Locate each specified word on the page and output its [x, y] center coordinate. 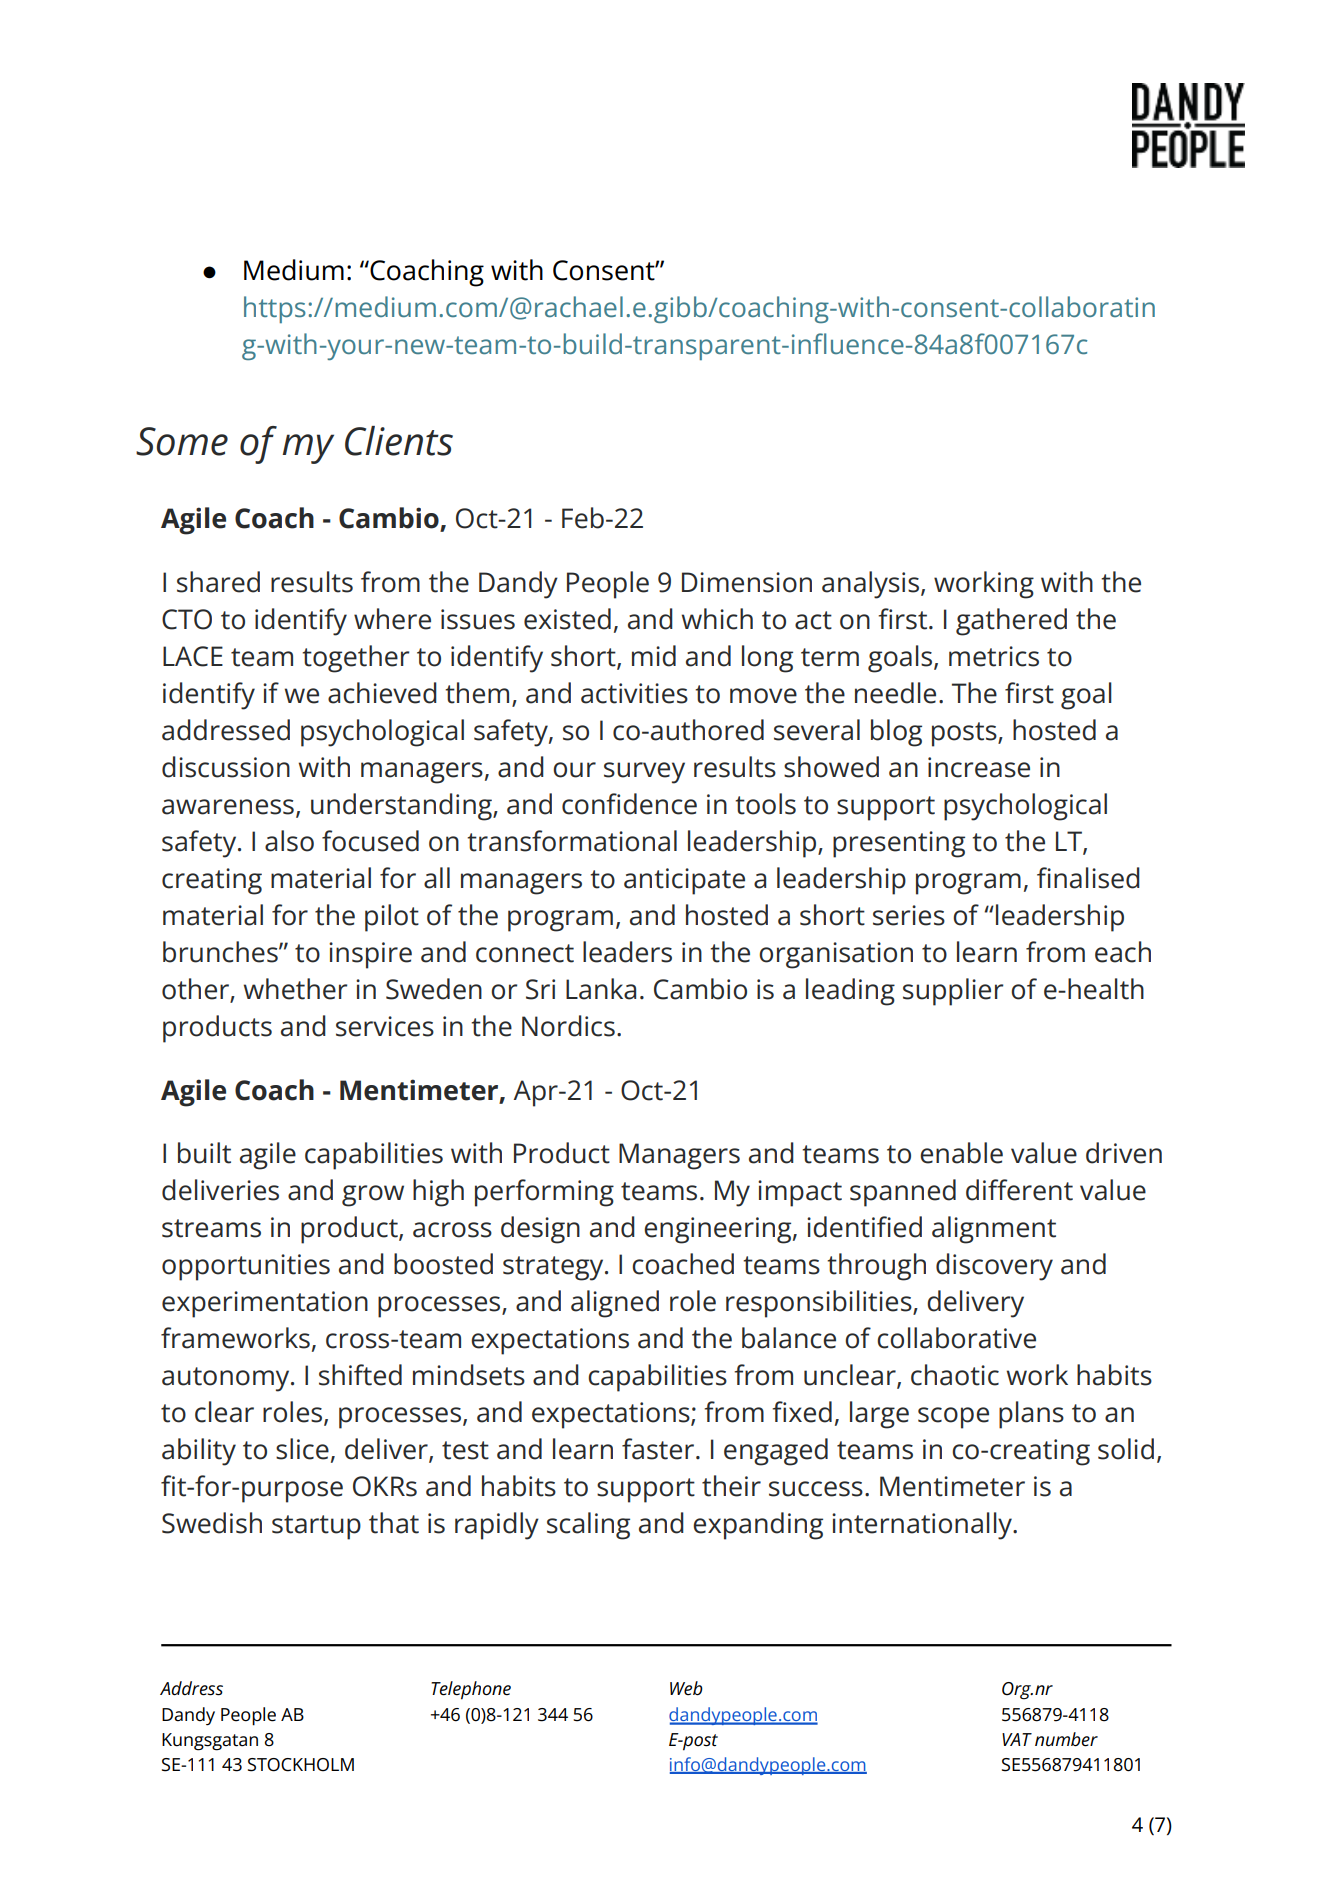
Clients [399, 441]
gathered [1011, 622]
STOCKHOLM [301, 1765]
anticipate [684, 881]
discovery [994, 1267]
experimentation [265, 1304]
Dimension [747, 582]
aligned [615, 1304]
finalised [1088, 878]
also [289, 841]
